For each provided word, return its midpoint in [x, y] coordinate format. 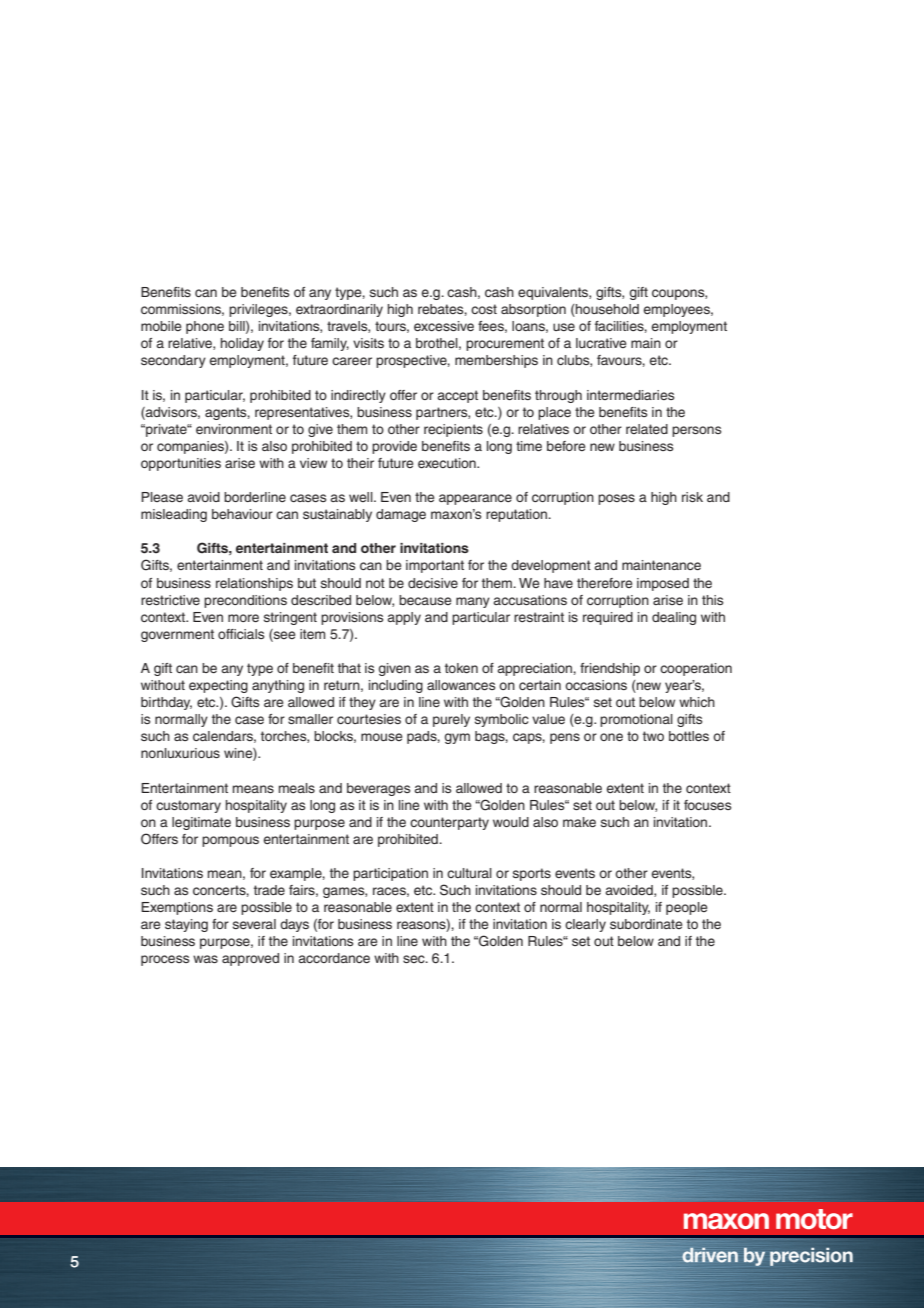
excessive [444, 326]
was [205, 959]
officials [241, 634]
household [606, 310]
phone [205, 327]
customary [188, 806]
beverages [378, 789]
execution [448, 463]
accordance [334, 958]
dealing [674, 618]
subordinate [646, 924]
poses [616, 499]
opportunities [181, 464]
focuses [707, 805]
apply [404, 618]
